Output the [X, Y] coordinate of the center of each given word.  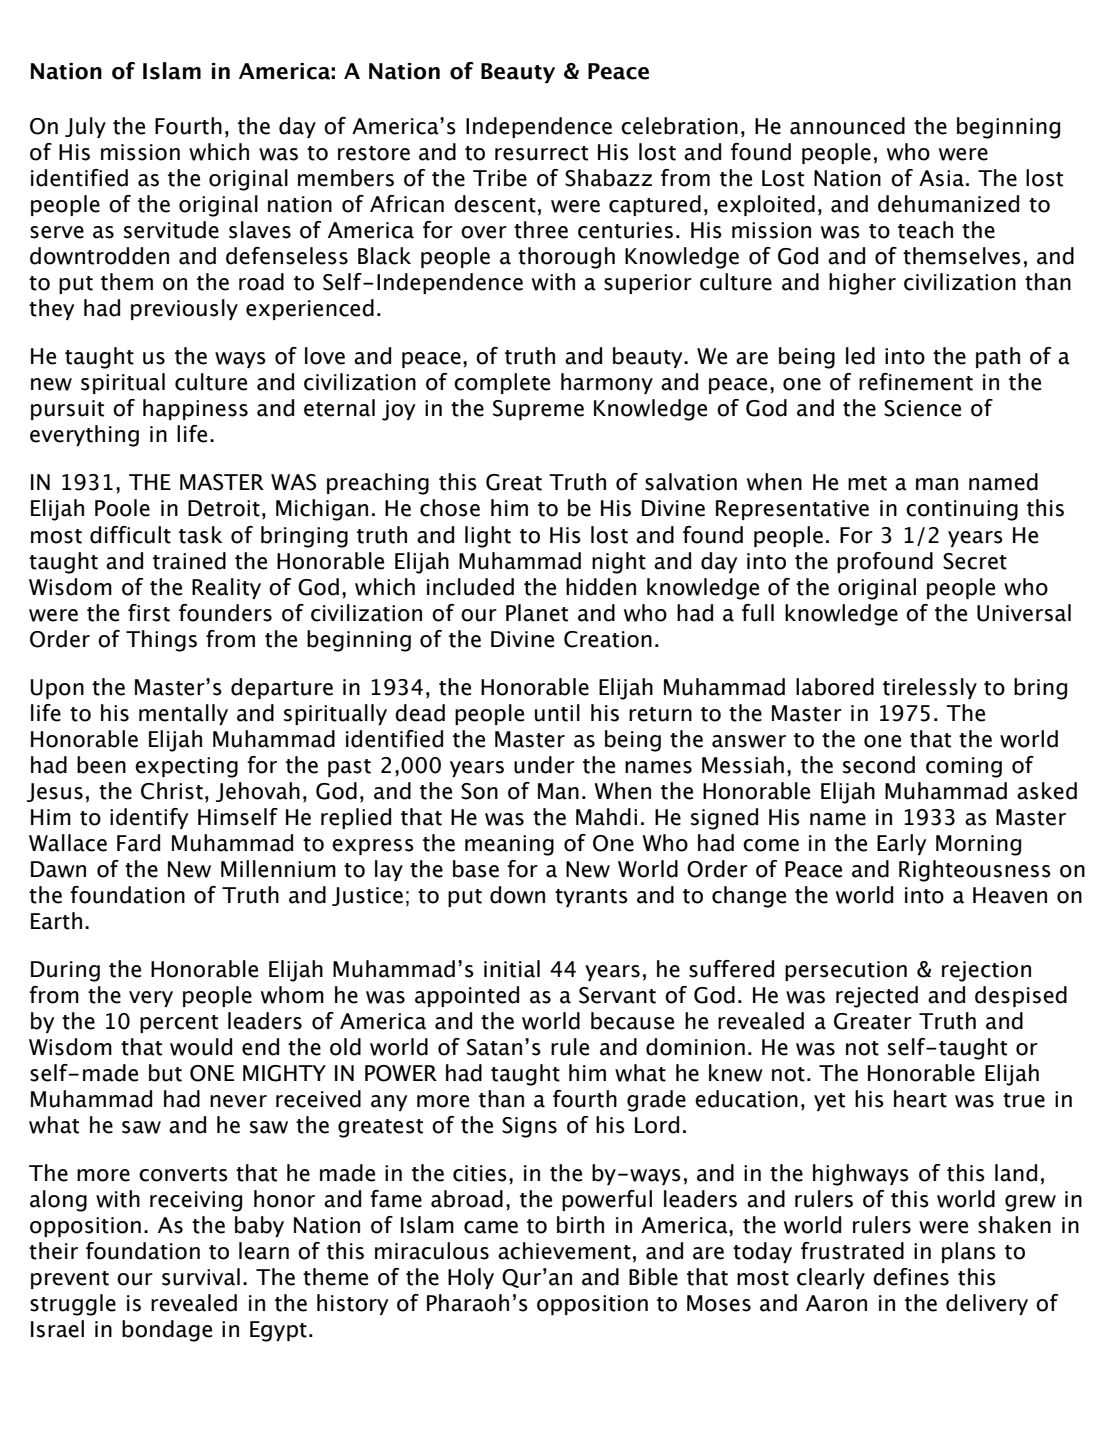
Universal [1024, 613]
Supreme [538, 410]
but [165, 1073]
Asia [941, 178]
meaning [509, 845]
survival [201, 1277]
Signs [529, 1127]
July [85, 127]
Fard [138, 843]
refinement [916, 382]
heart [920, 1099]
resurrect [541, 153]
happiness [195, 409]
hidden [601, 587]
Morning [978, 845]
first [149, 613]
